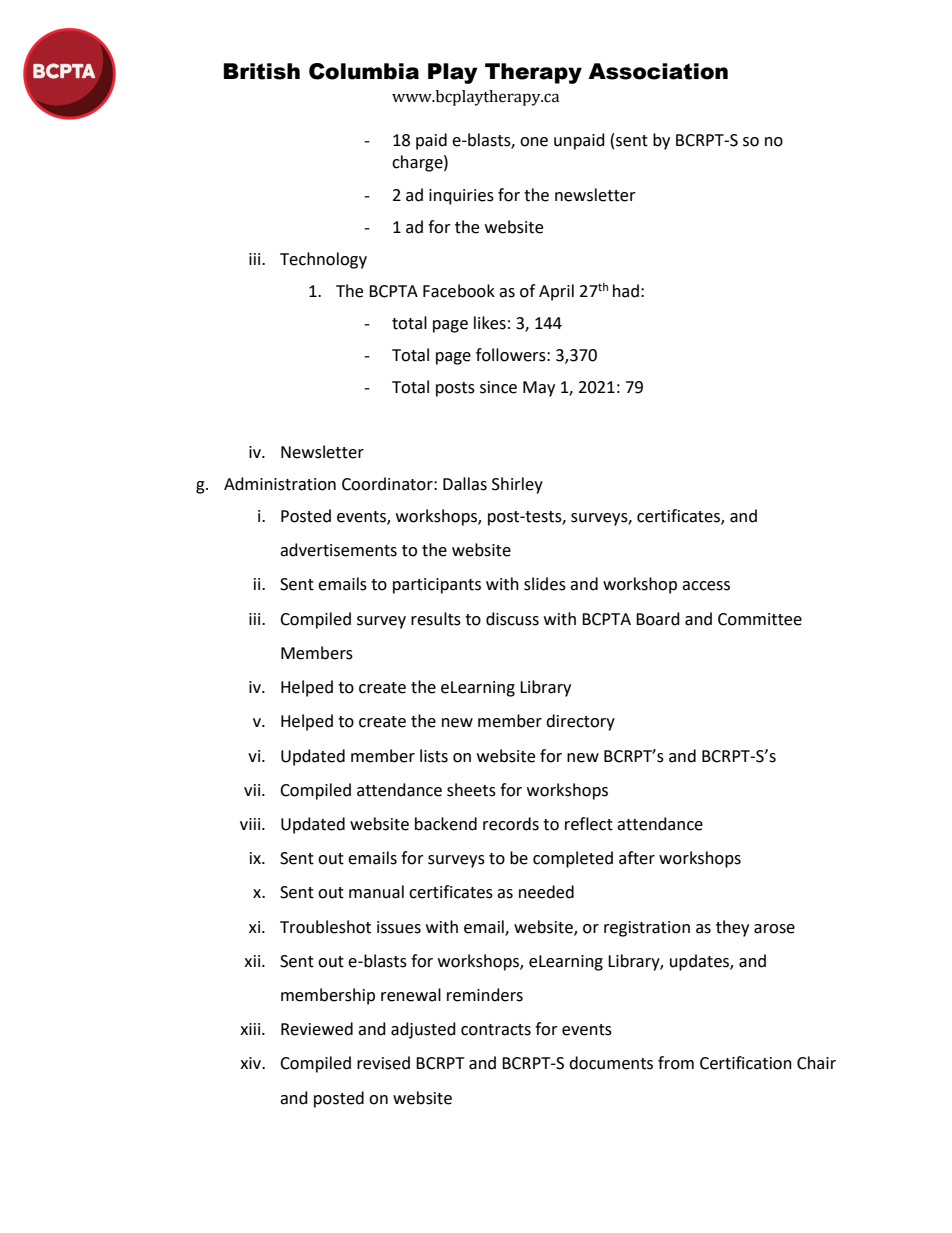 The image size is (952, 1233). Describe the element at coordinates (658, 71) in the screenshot. I see `Association` at that location.
